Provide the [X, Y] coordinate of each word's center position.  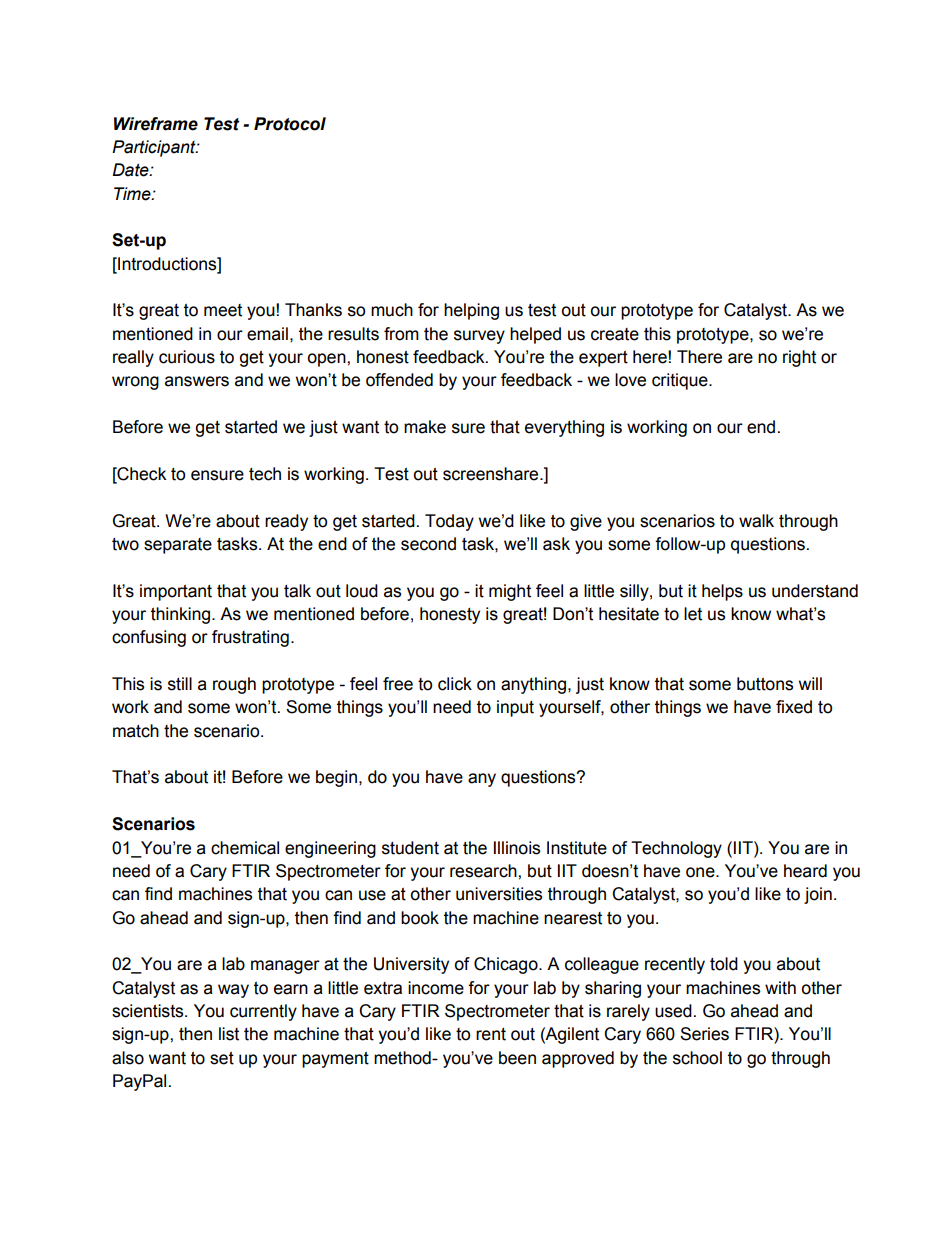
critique [681, 381]
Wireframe [156, 124]
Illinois [517, 848]
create [615, 334]
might [510, 592]
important [176, 592]
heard [805, 871]
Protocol [290, 124]
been [517, 1058]
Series [704, 1034]
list [229, 1034]
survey [479, 337]
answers [197, 381]
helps [722, 592]
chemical [245, 848]
